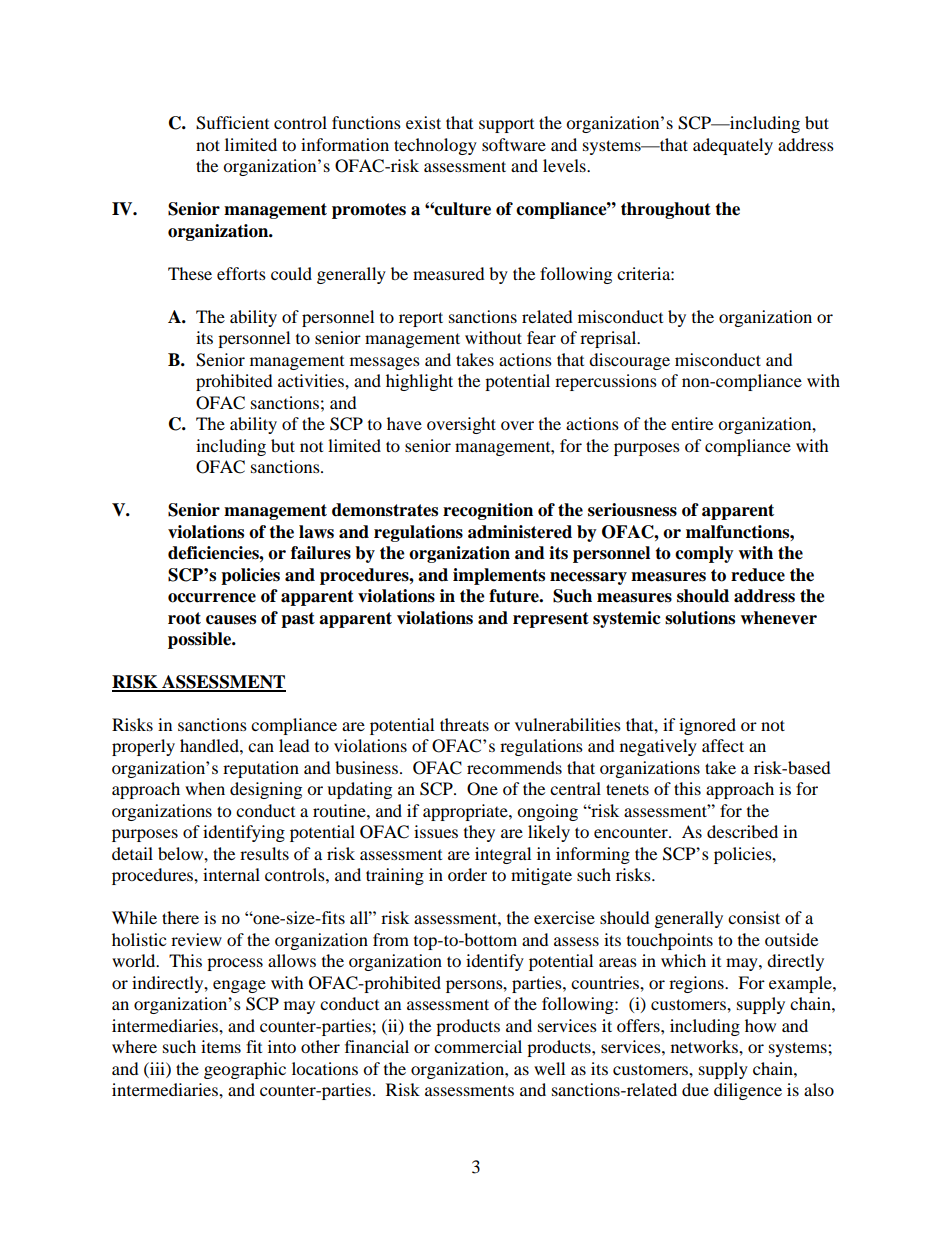 The image size is (952, 1233). I want to click on These, so click(190, 273).
